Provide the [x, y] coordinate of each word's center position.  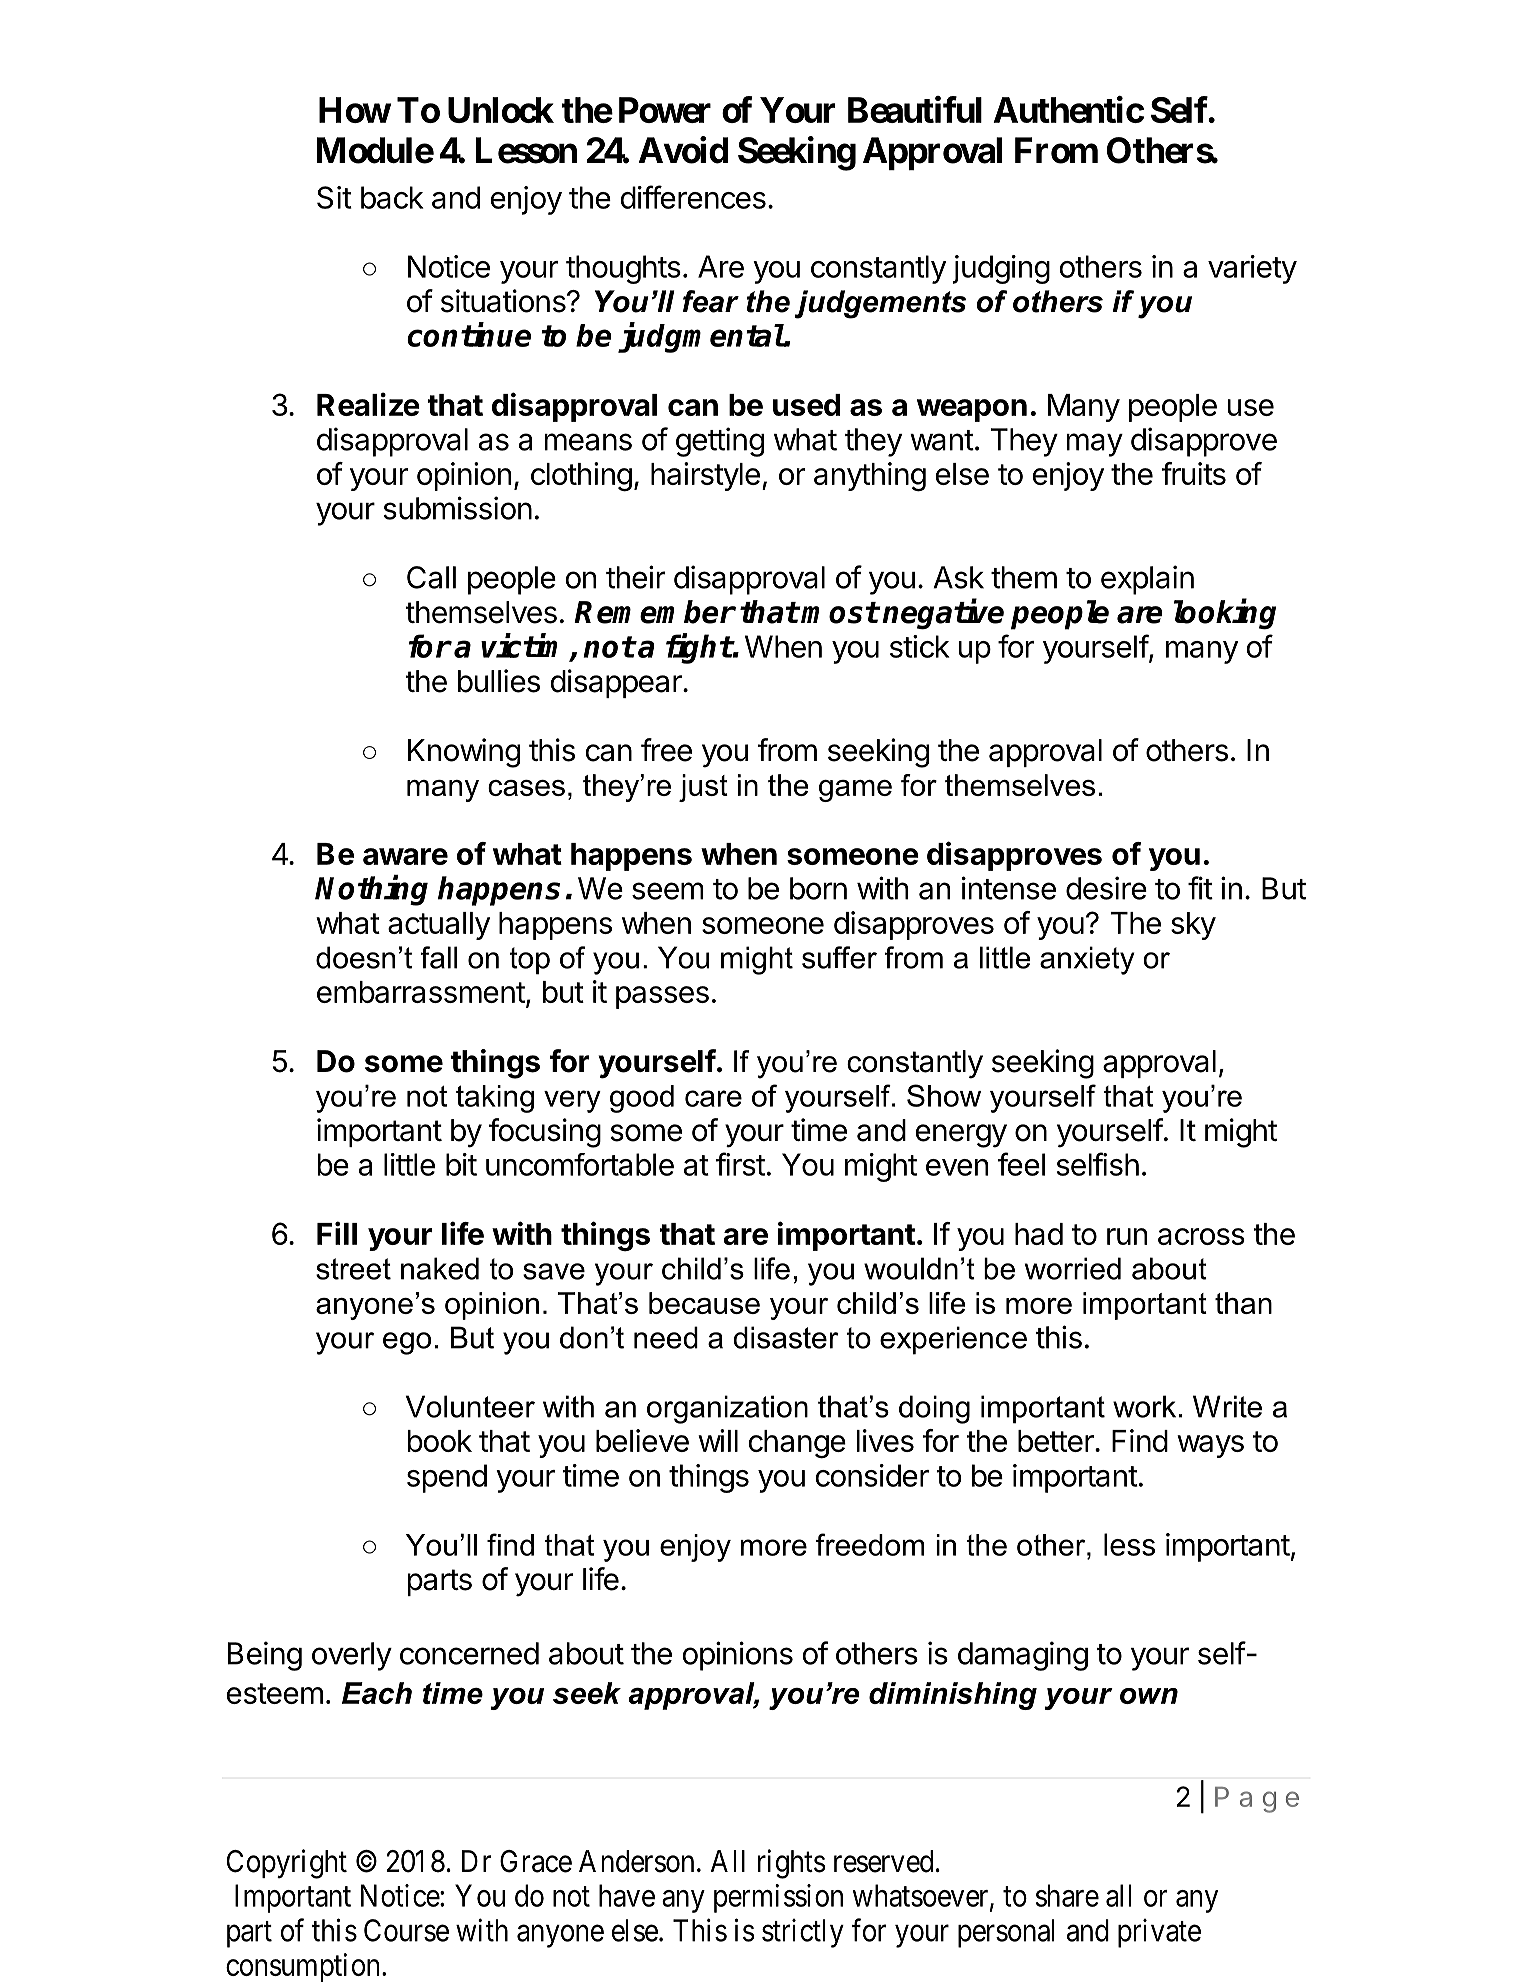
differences [693, 197]
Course [406, 1930]
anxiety [1087, 960]
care [713, 1098]
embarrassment [421, 992]
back [392, 197]
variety [1252, 269]
